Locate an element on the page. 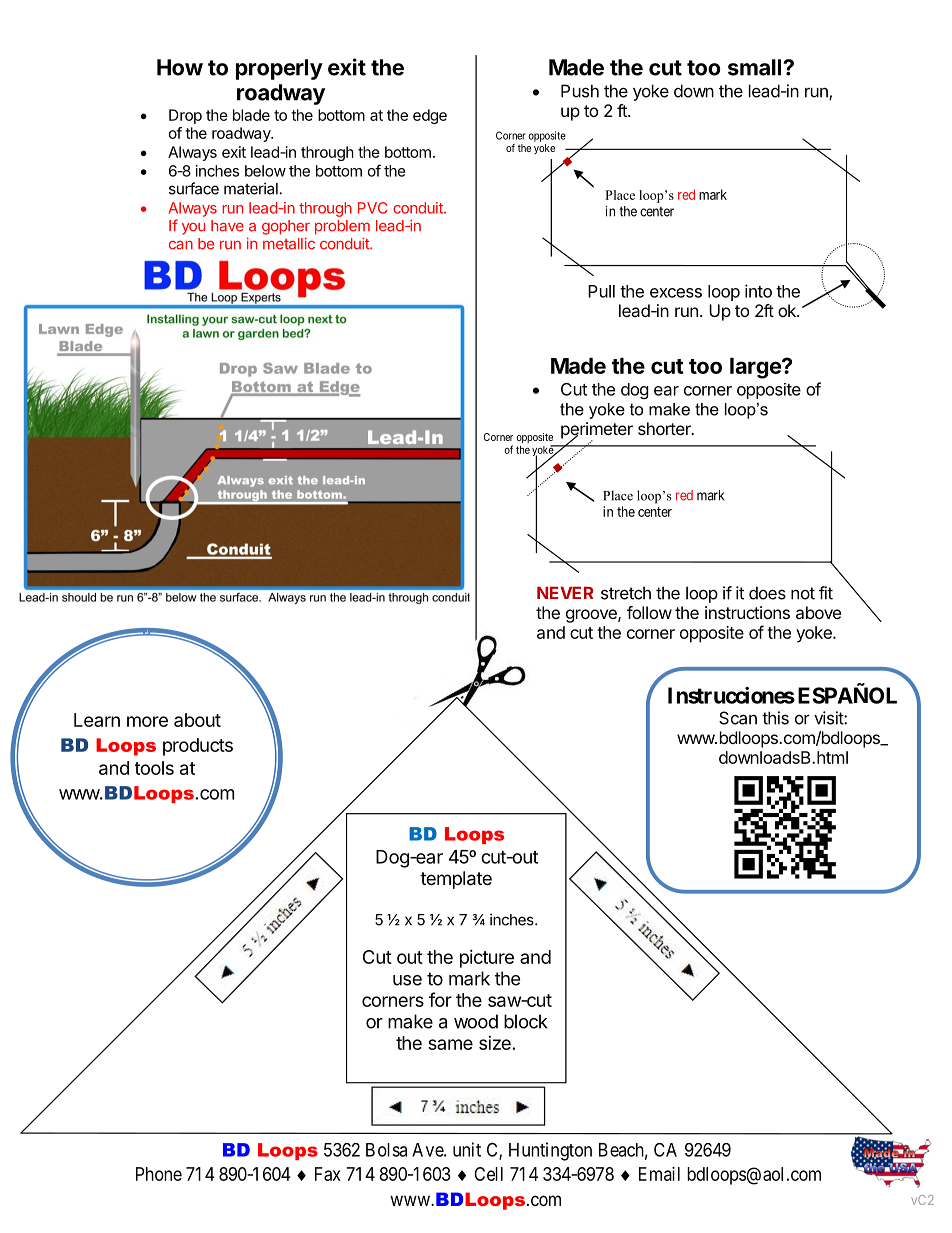  perimeter is located at coordinates (597, 431).
